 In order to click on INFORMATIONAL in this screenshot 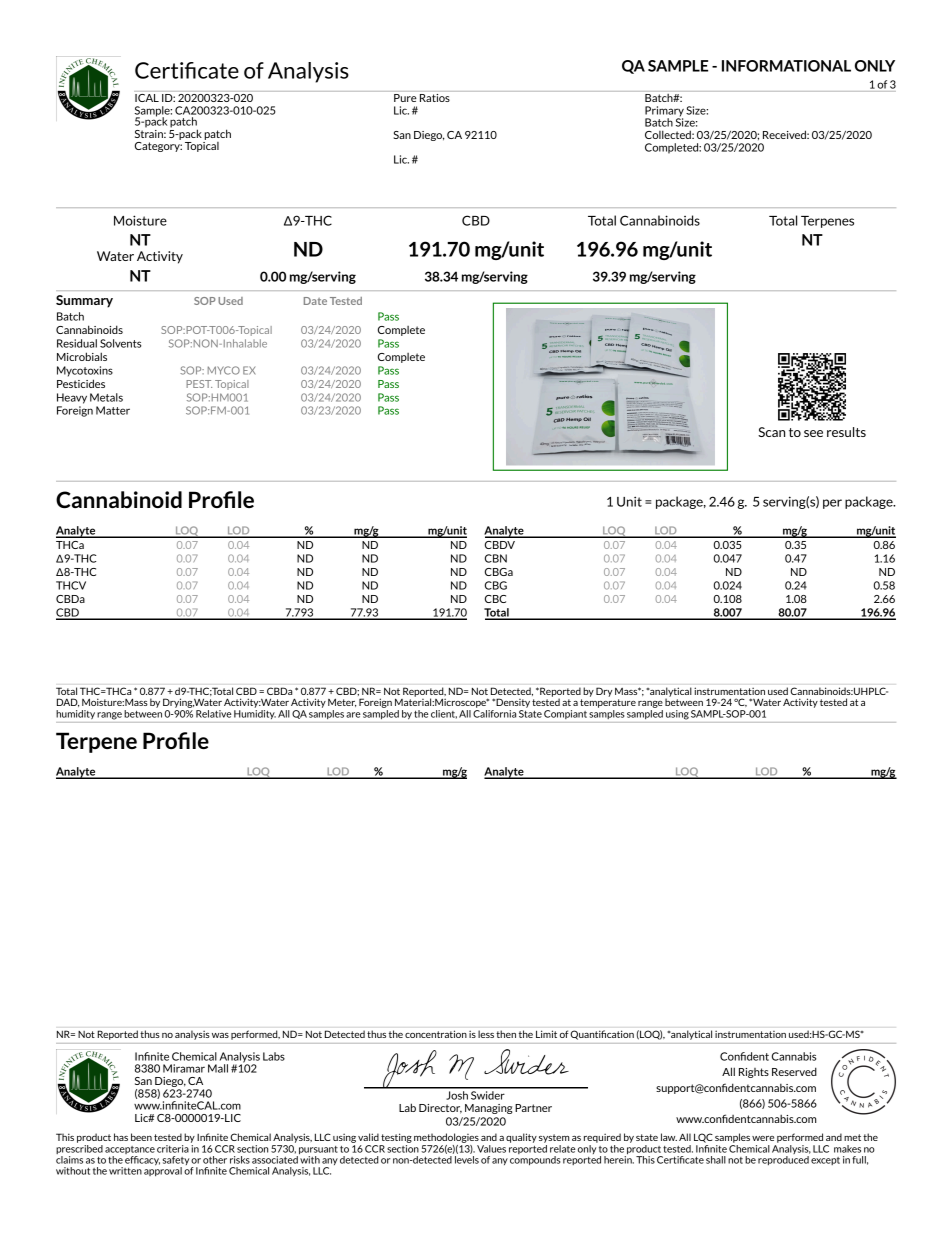, I will do `click(786, 66)`.
